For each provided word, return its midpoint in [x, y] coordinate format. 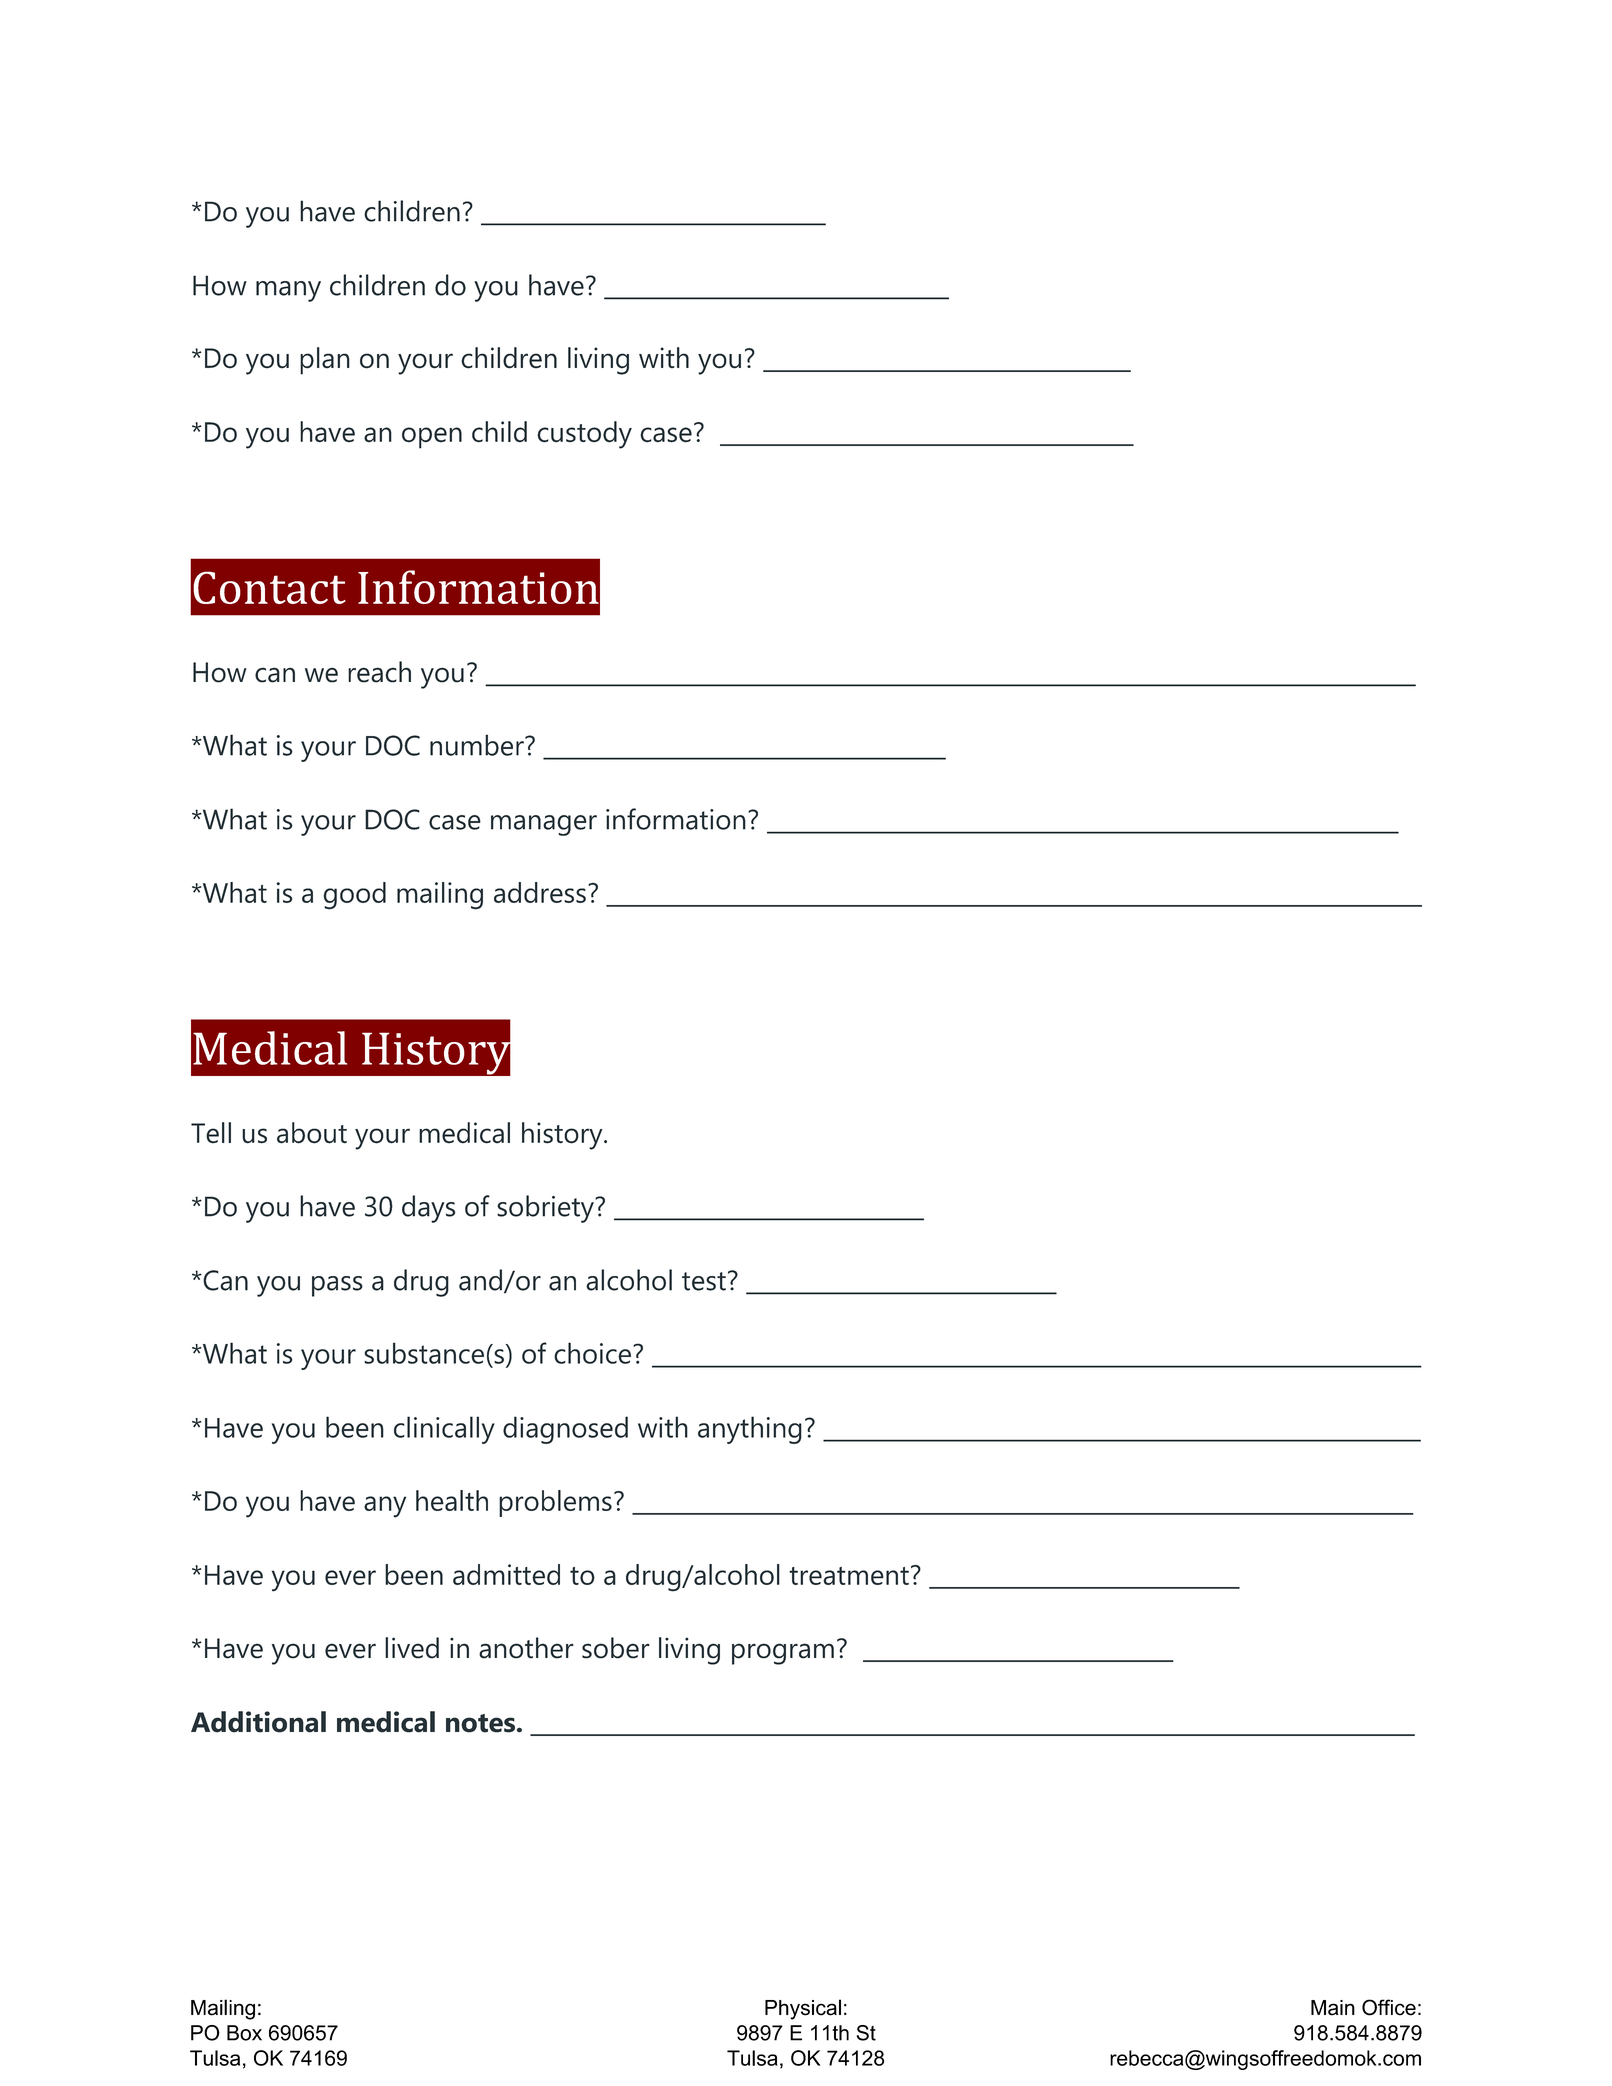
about [312, 1133]
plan [325, 361]
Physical [803, 2009]
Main [1333, 2008]
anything [750, 1430]
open [432, 438]
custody [584, 435]
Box [244, 2033]
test [704, 1281]
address [540, 892]
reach [379, 672]
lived [412, 1648]
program [783, 1654]
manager [544, 825]
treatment [849, 1576]
